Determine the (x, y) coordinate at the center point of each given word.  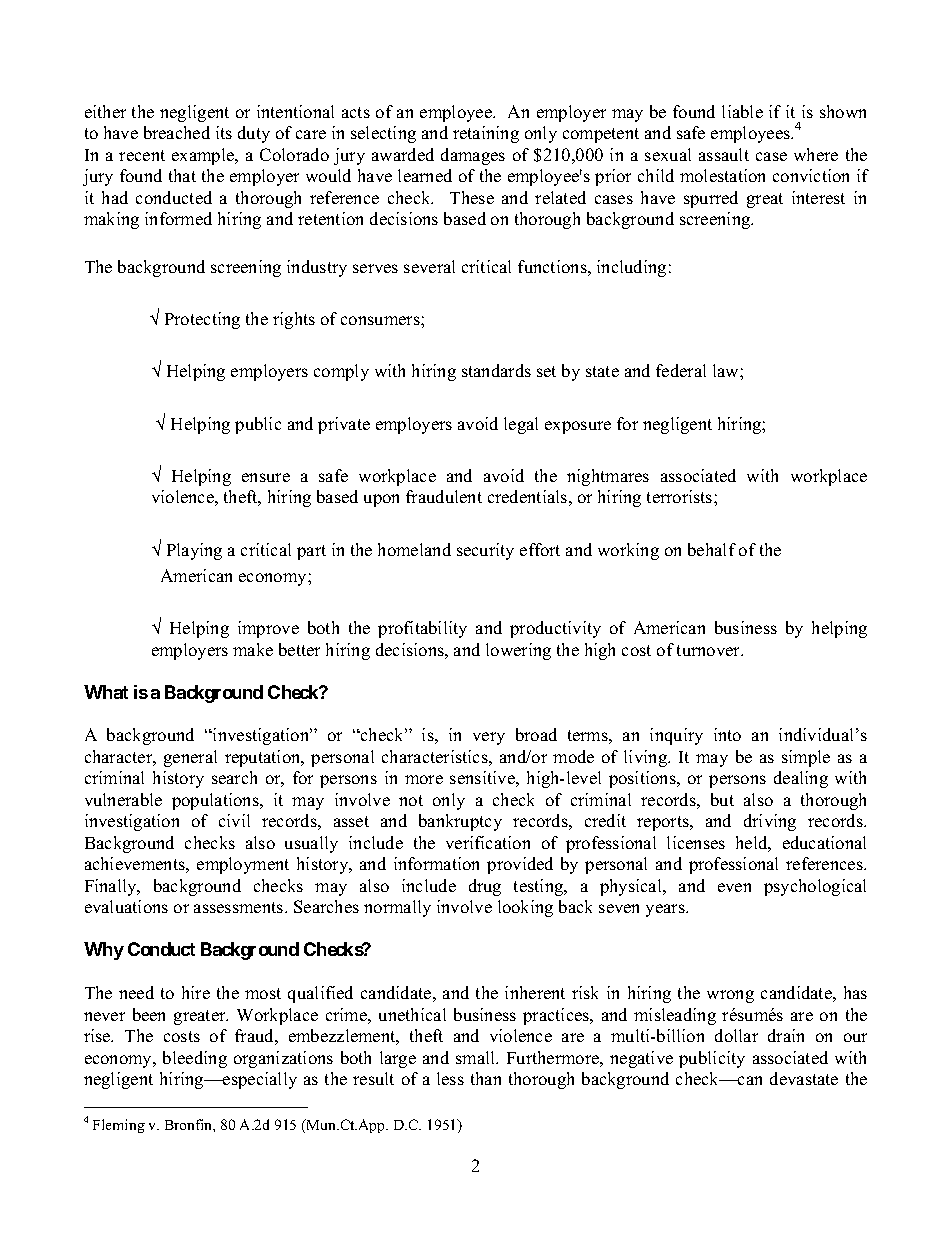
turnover (710, 650)
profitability (422, 629)
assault (724, 154)
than (486, 1078)
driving (770, 822)
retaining (486, 134)
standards (496, 370)
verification (488, 842)
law (727, 370)
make (253, 649)
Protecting (202, 320)
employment (243, 865)
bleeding (195, 1059)
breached (177, 132)
